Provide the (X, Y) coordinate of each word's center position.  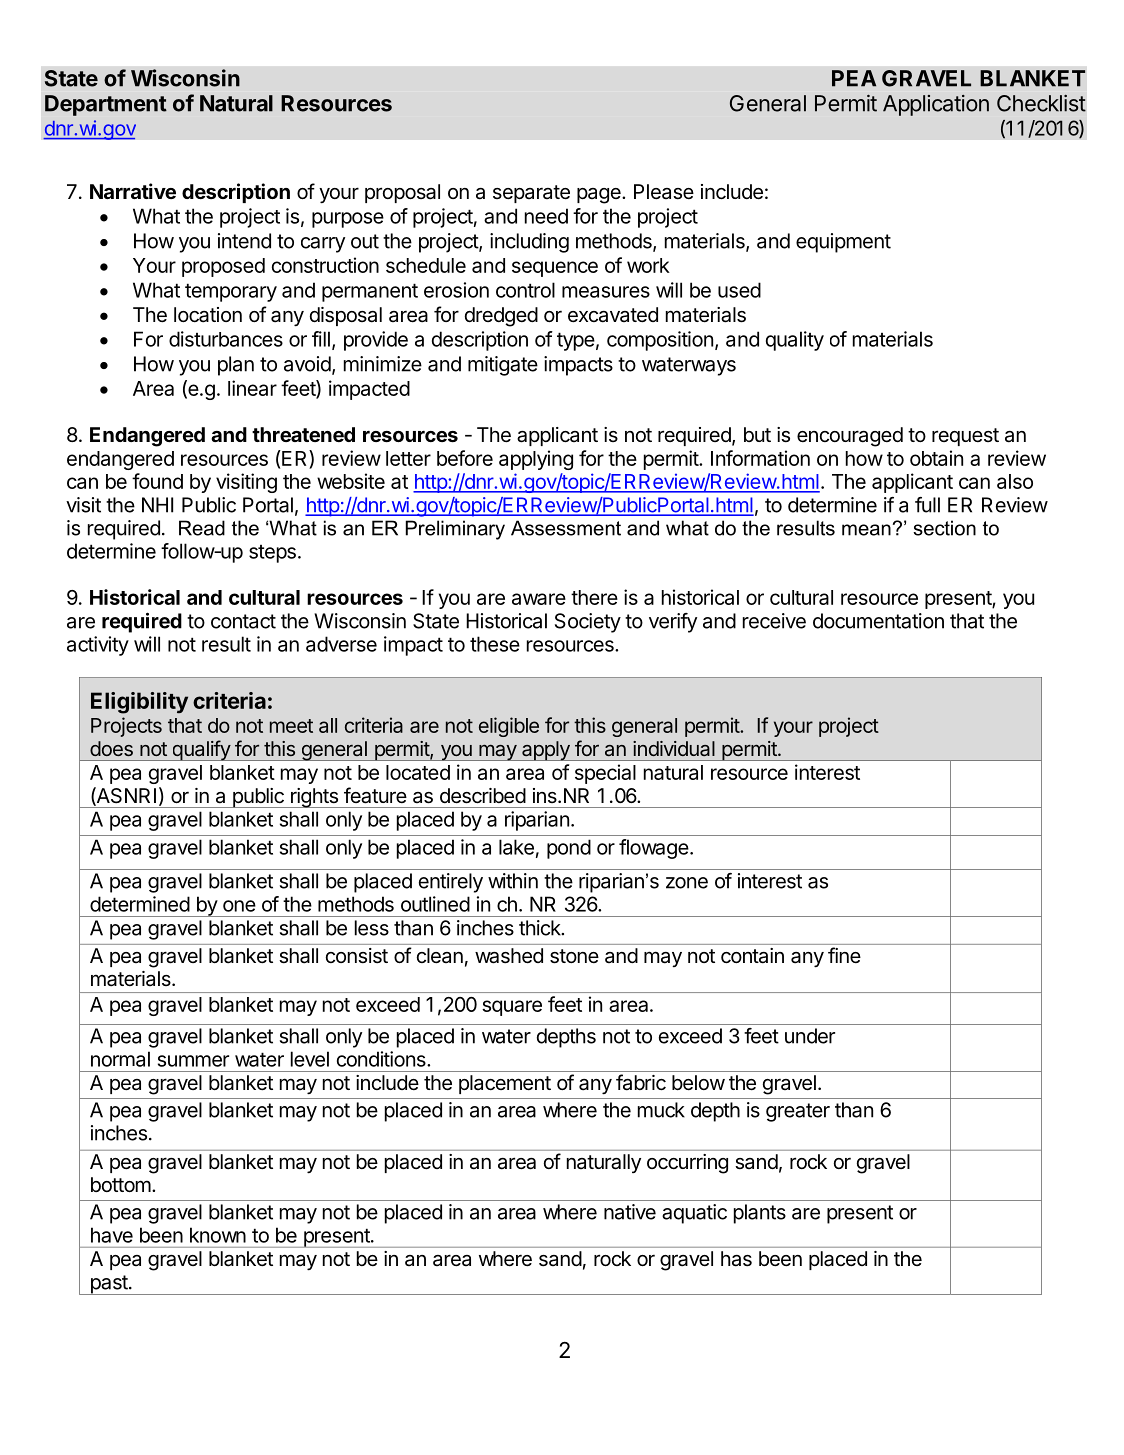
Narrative (133, 191)
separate (531, 194)
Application (936, 105)
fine (844, 955)
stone (574, 956)
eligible (509, 727)
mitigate (503, 366)
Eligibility (139, 703)
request (965, 437)
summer (193, 1061)
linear (252, 388)
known (218, 1235)
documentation (878, 621)
